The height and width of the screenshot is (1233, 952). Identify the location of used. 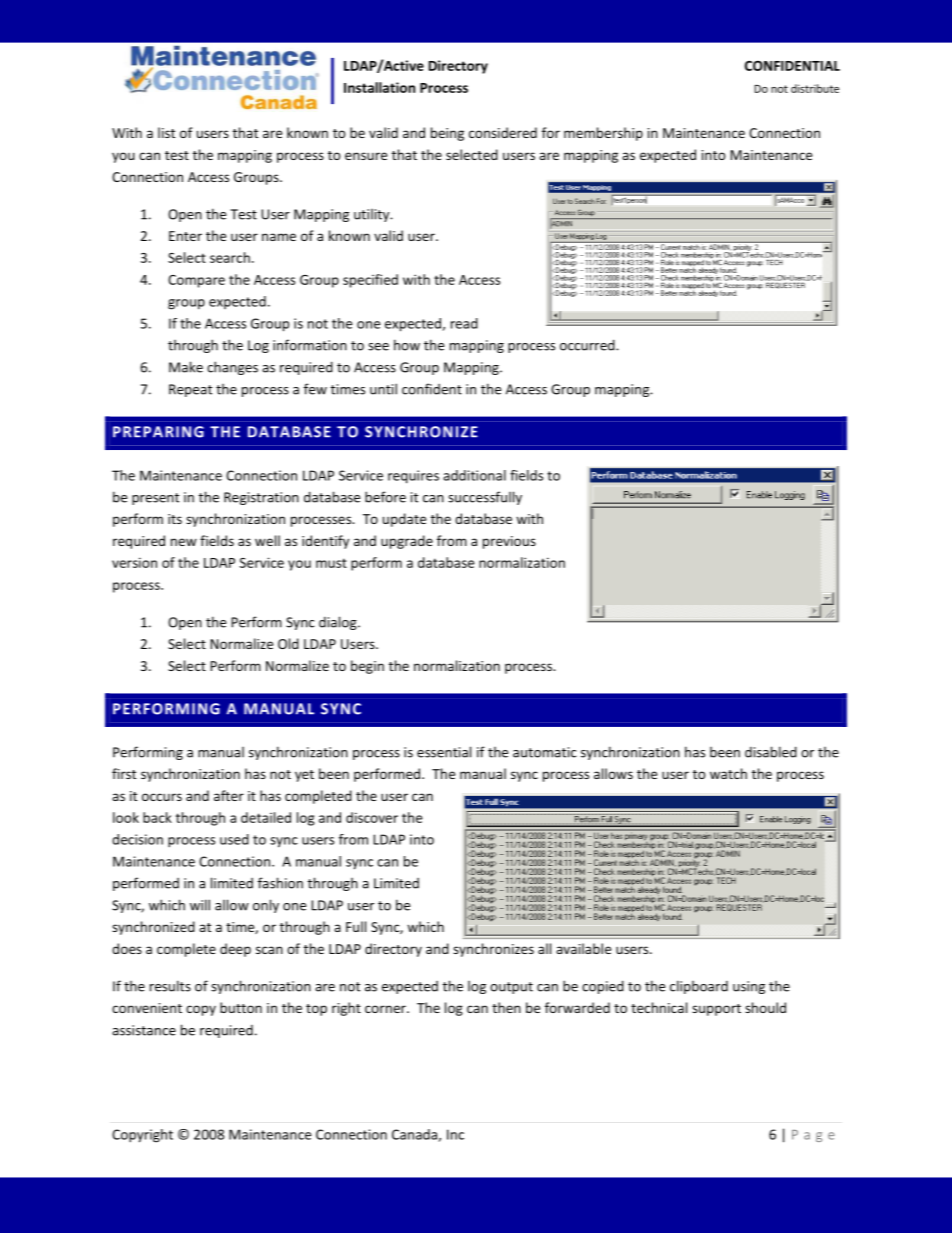
(234, 839).
